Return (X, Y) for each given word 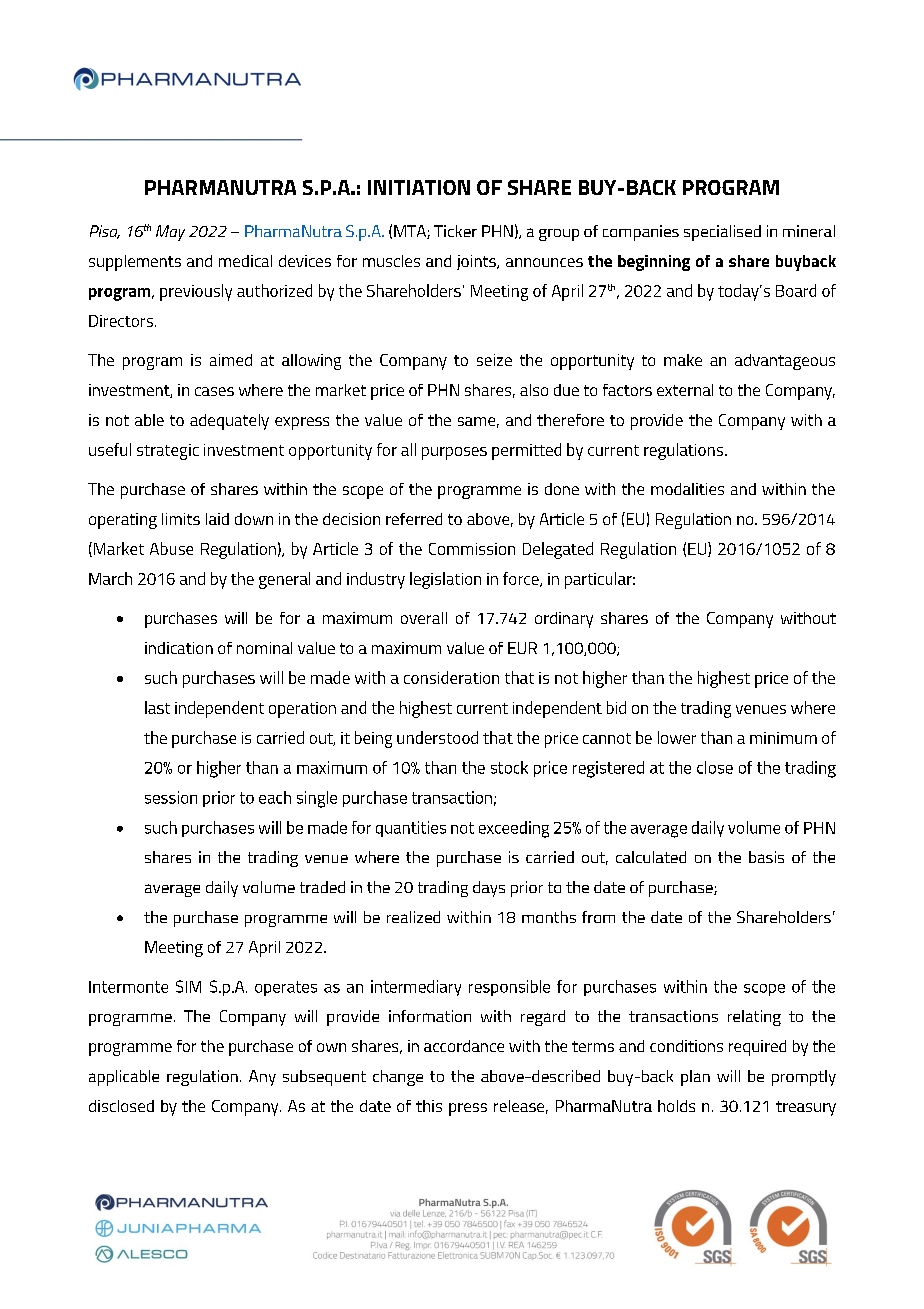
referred (414, 519)
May (170, 233)
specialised (722, 233)
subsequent (324, 1078)
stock (509, 767)
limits (181, 519)
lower (677, 737)
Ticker (455, 231)
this (429, 1106)
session (171, 797)
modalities (687, 489)
